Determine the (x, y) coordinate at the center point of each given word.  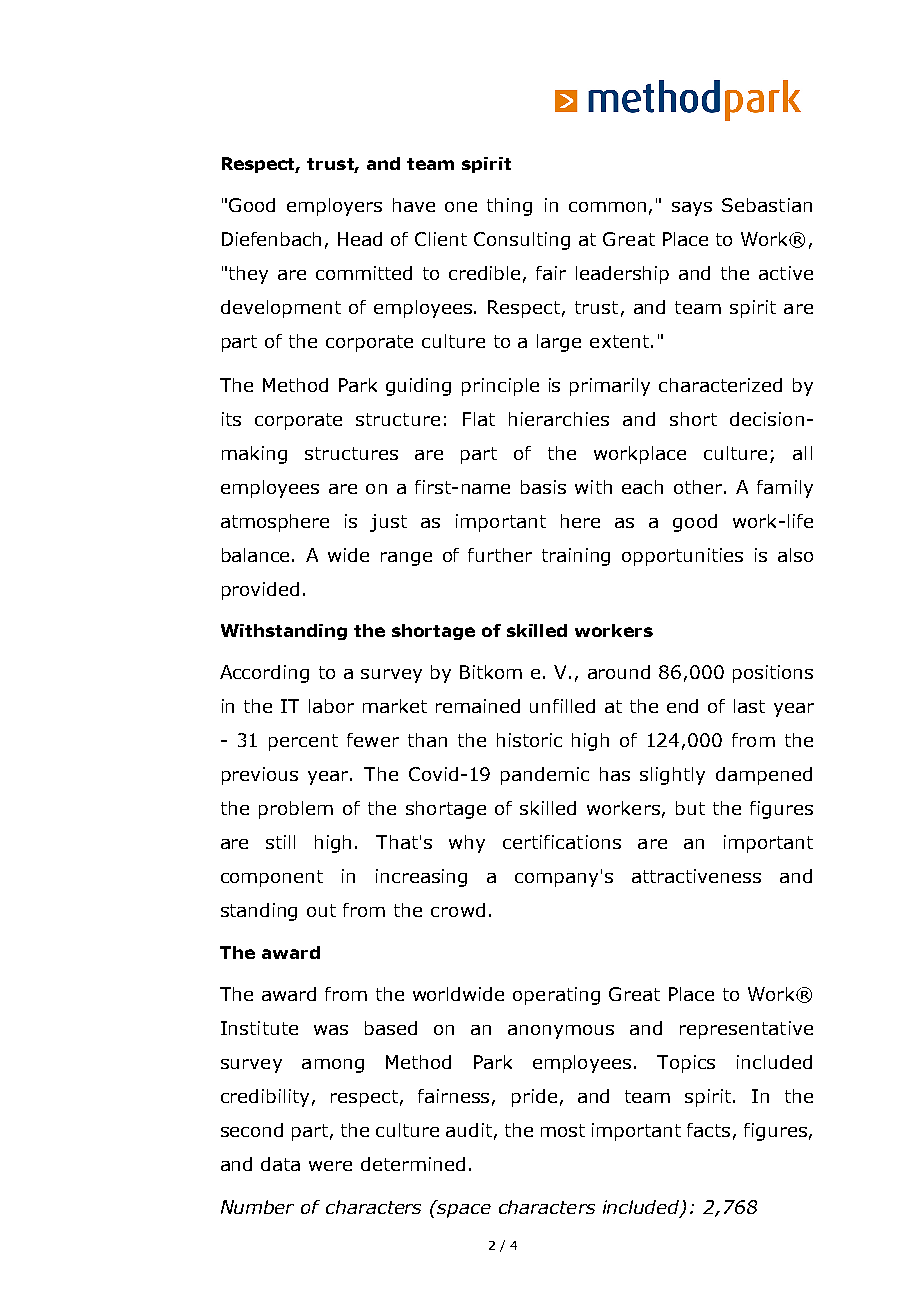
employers (334, 207)
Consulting (522, 241)
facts (708, 1130)
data (280, 1164)
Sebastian (767, 205)
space (464, 1211)
